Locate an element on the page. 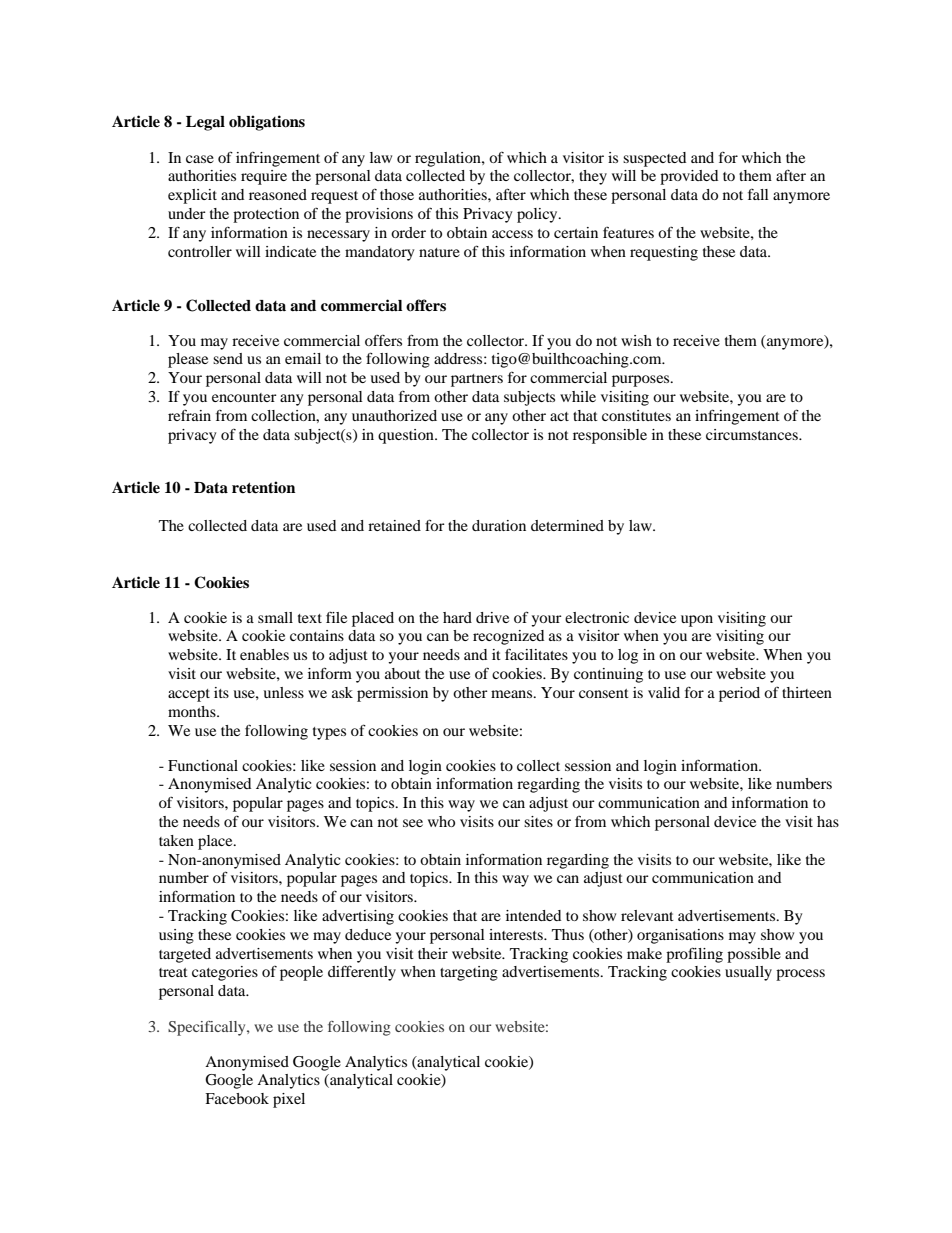  sites is located at coordinates (538, 821).
